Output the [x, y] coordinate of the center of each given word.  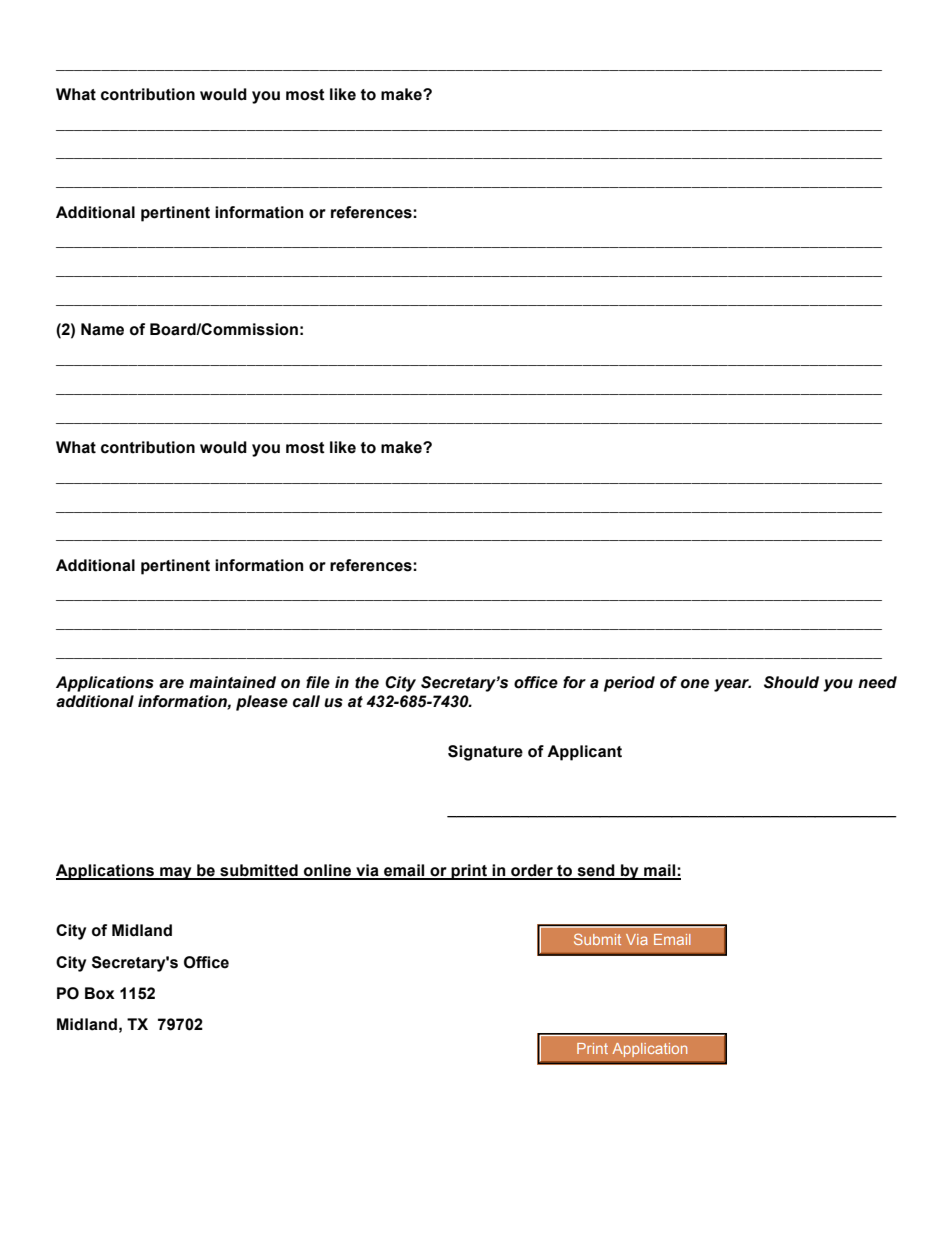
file [318, 682]
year [732, 685]
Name [102, 329]
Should [791, 682]
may [176, 873]
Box [100, 993]
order [532, 871]
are [171, 684]
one [695, 684]
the [367, 682]
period [629, 684]
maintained [232, 682]
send [596, 871]
